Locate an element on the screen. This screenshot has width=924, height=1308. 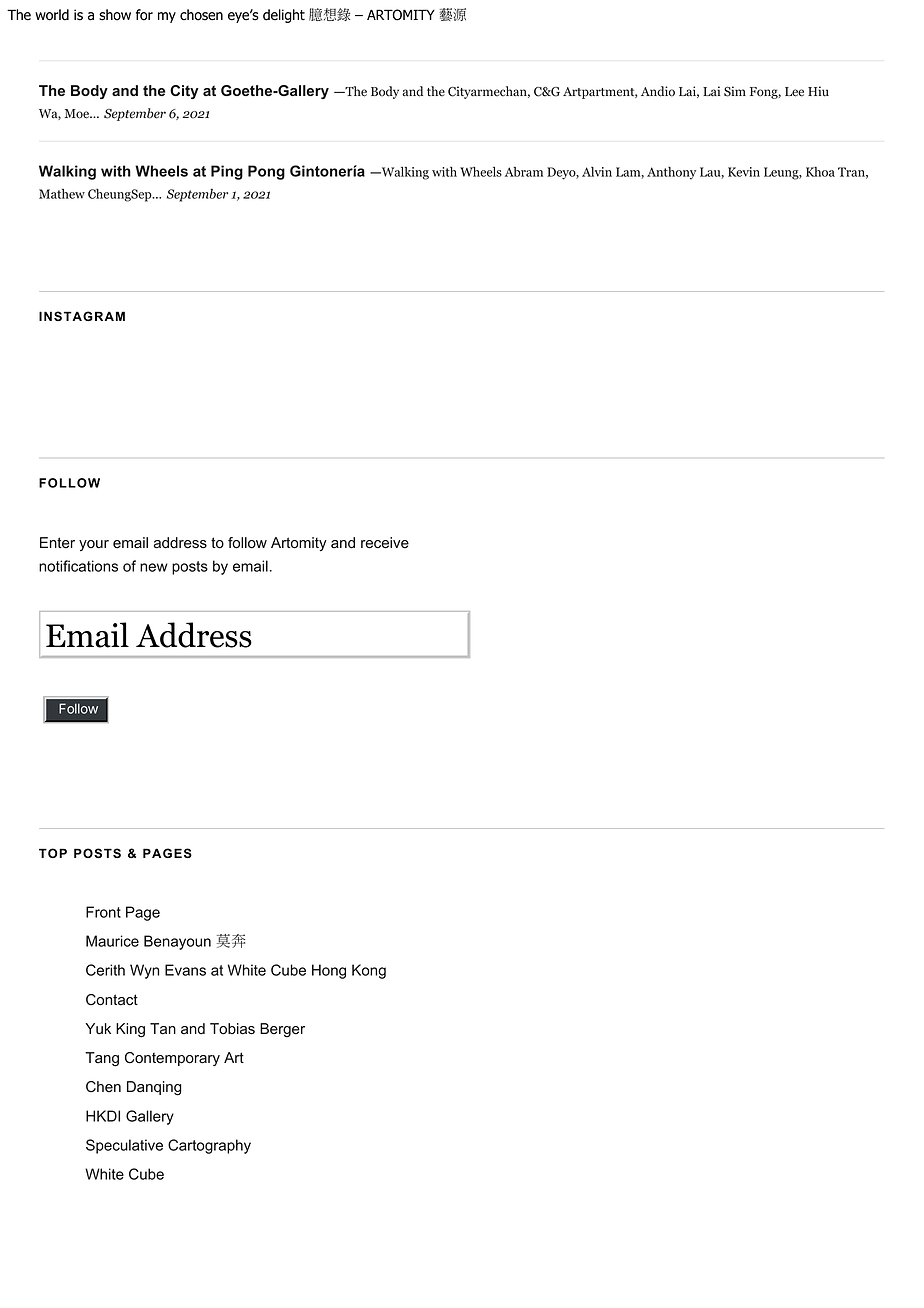
for is located at coordinates (144, 15).
